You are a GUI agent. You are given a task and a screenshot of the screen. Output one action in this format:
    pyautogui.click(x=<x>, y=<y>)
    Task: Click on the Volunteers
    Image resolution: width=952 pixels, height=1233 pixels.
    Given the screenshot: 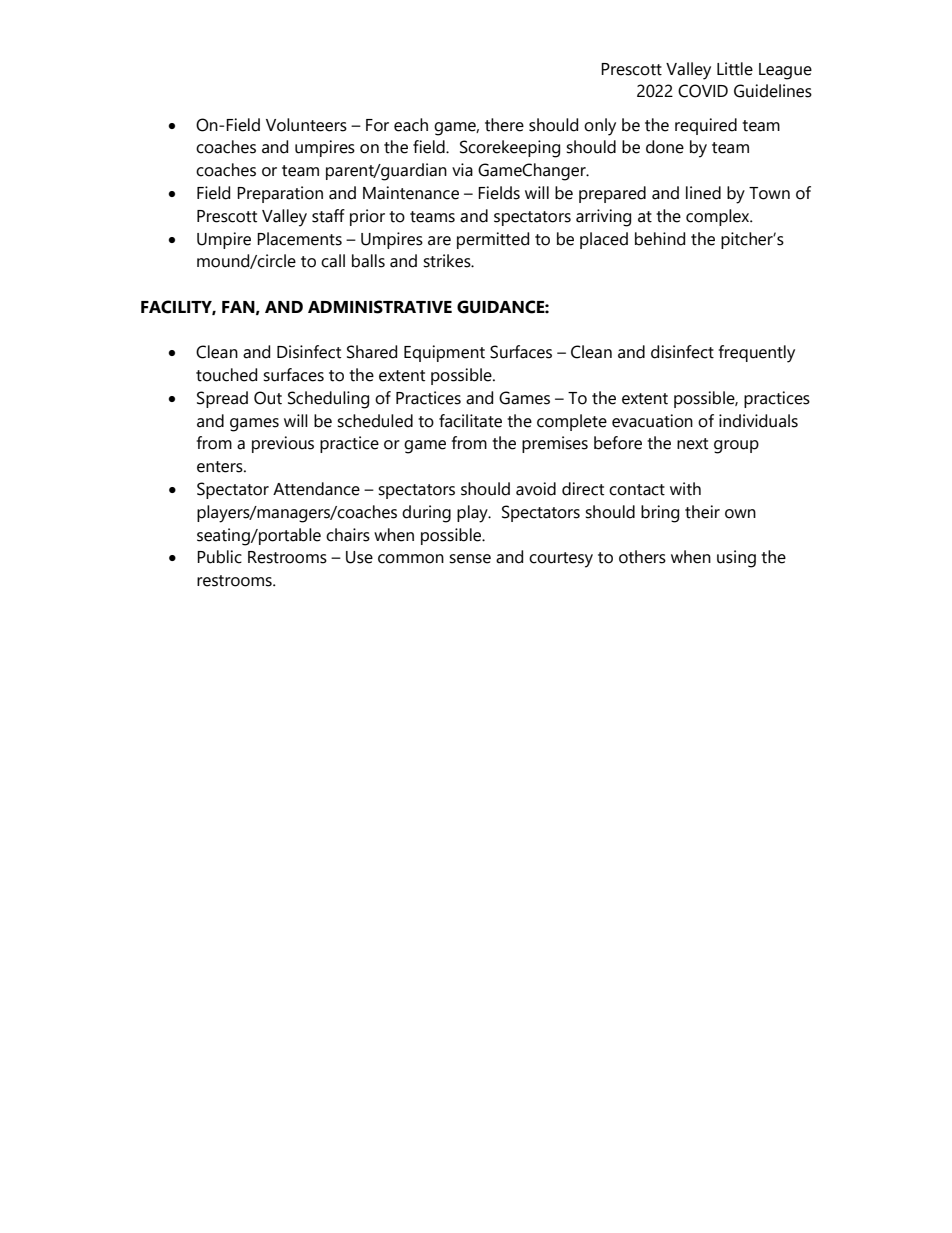 What is the action you would take?
    pyautogui.click(x=306, y=125)
